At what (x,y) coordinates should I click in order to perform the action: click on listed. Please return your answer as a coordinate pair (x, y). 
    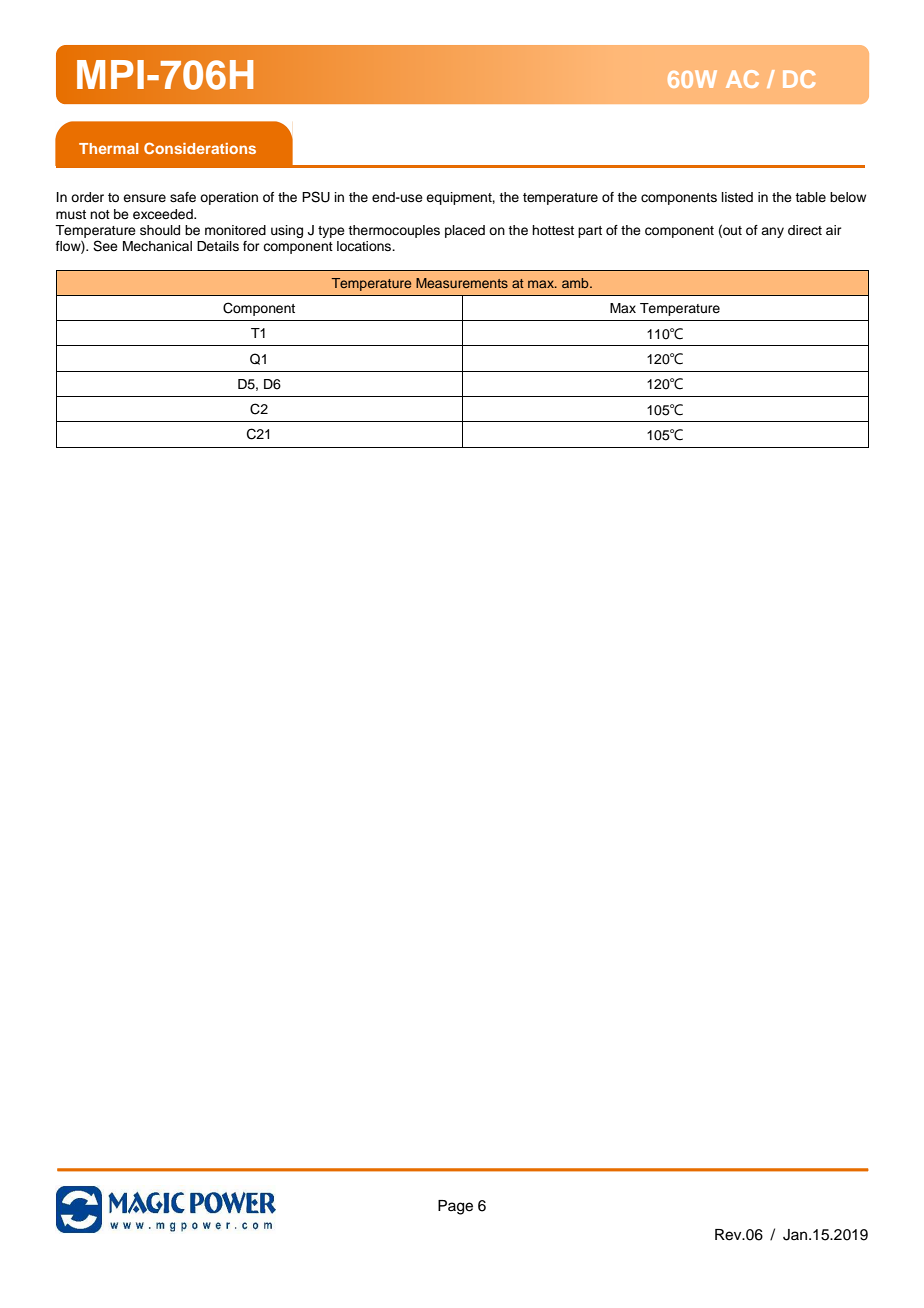
    Looking at the image, I should click on (737, 197).
